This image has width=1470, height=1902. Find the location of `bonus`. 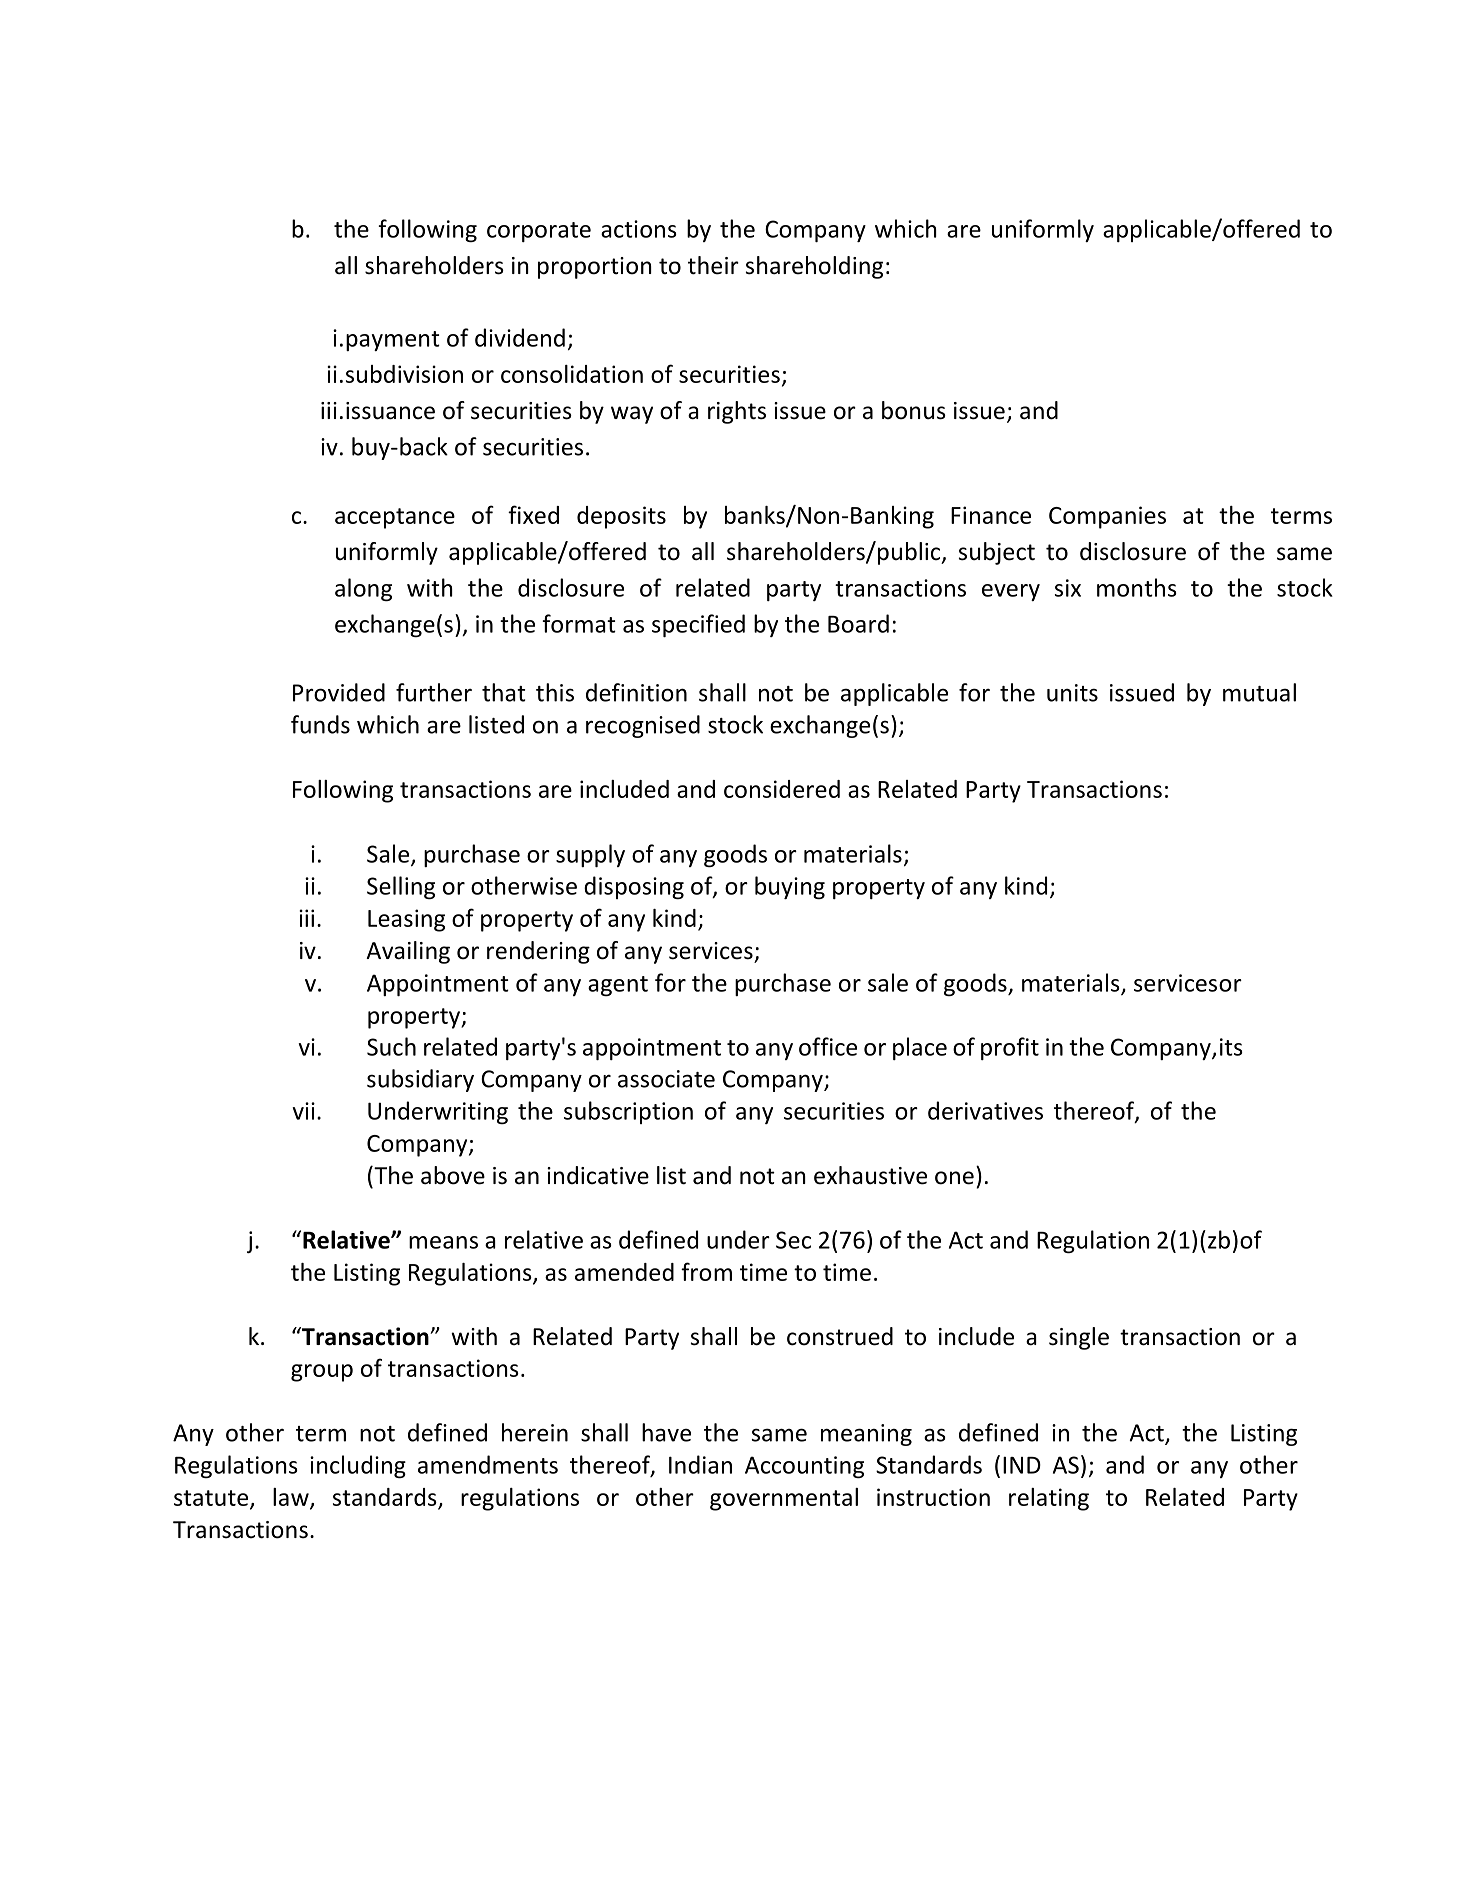

bonus is located at coordinates (914, 410).
